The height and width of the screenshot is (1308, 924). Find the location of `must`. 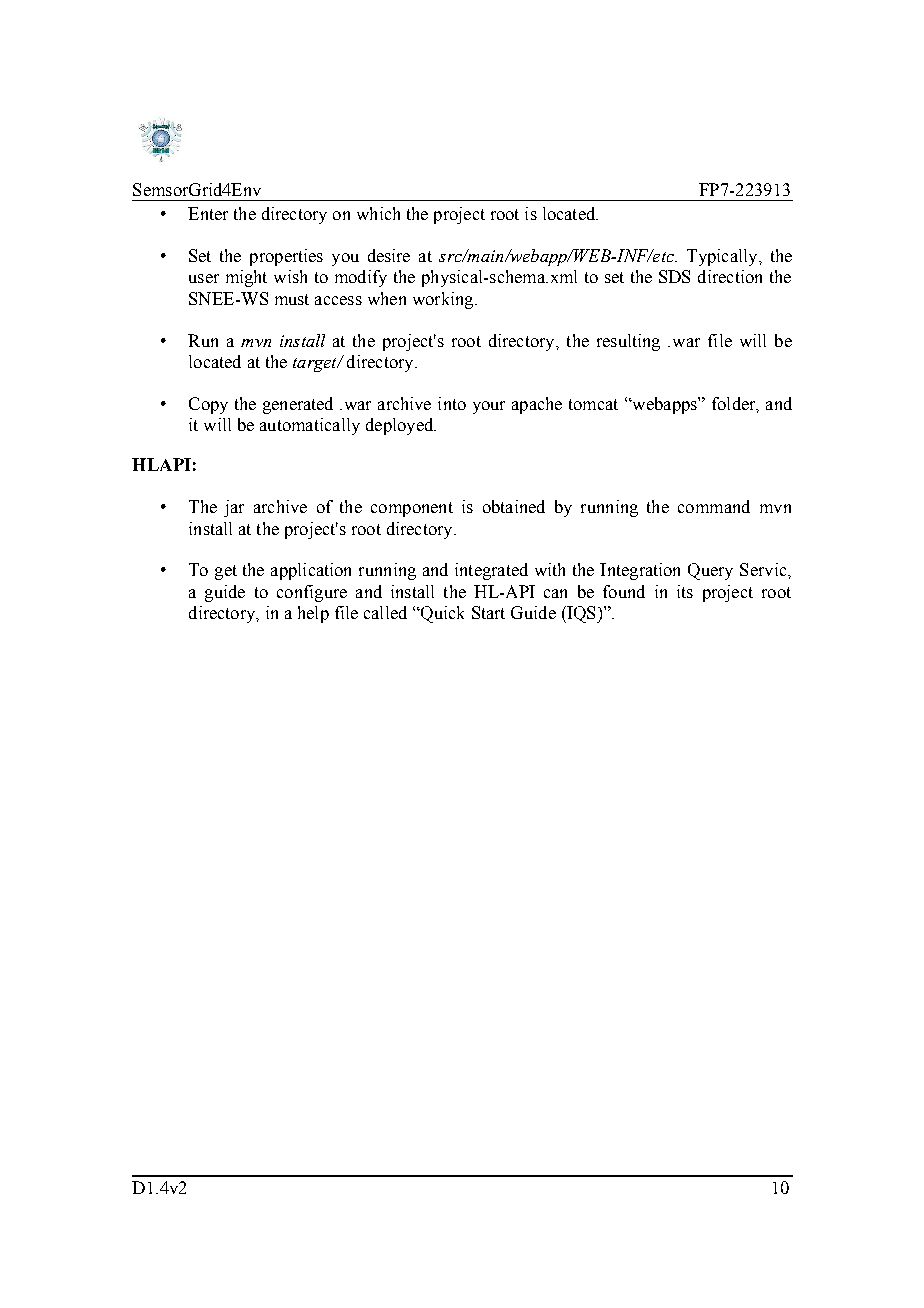

must is located at coordinates (292, 299).
